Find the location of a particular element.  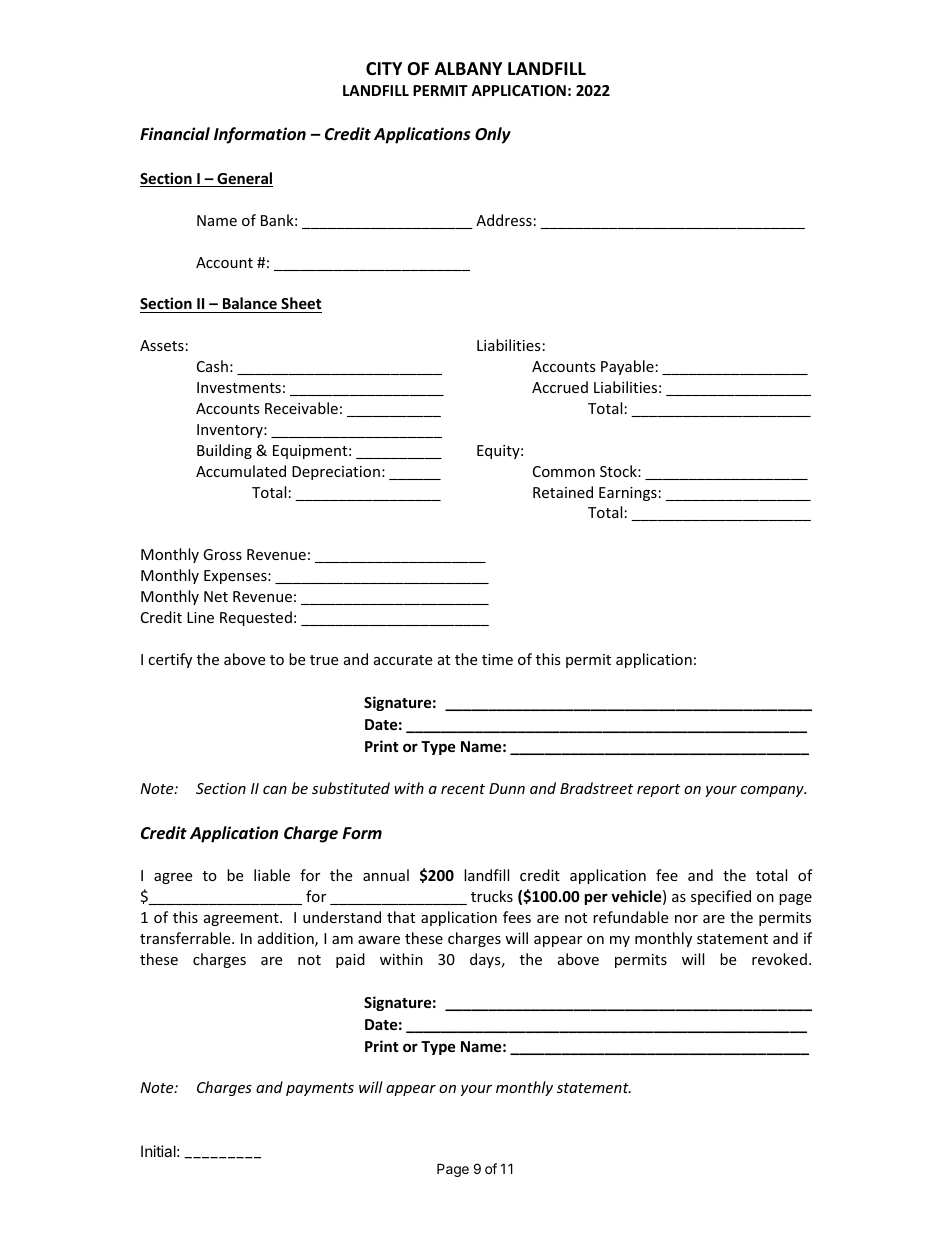

Payable is located at coordinates (627, 367).
